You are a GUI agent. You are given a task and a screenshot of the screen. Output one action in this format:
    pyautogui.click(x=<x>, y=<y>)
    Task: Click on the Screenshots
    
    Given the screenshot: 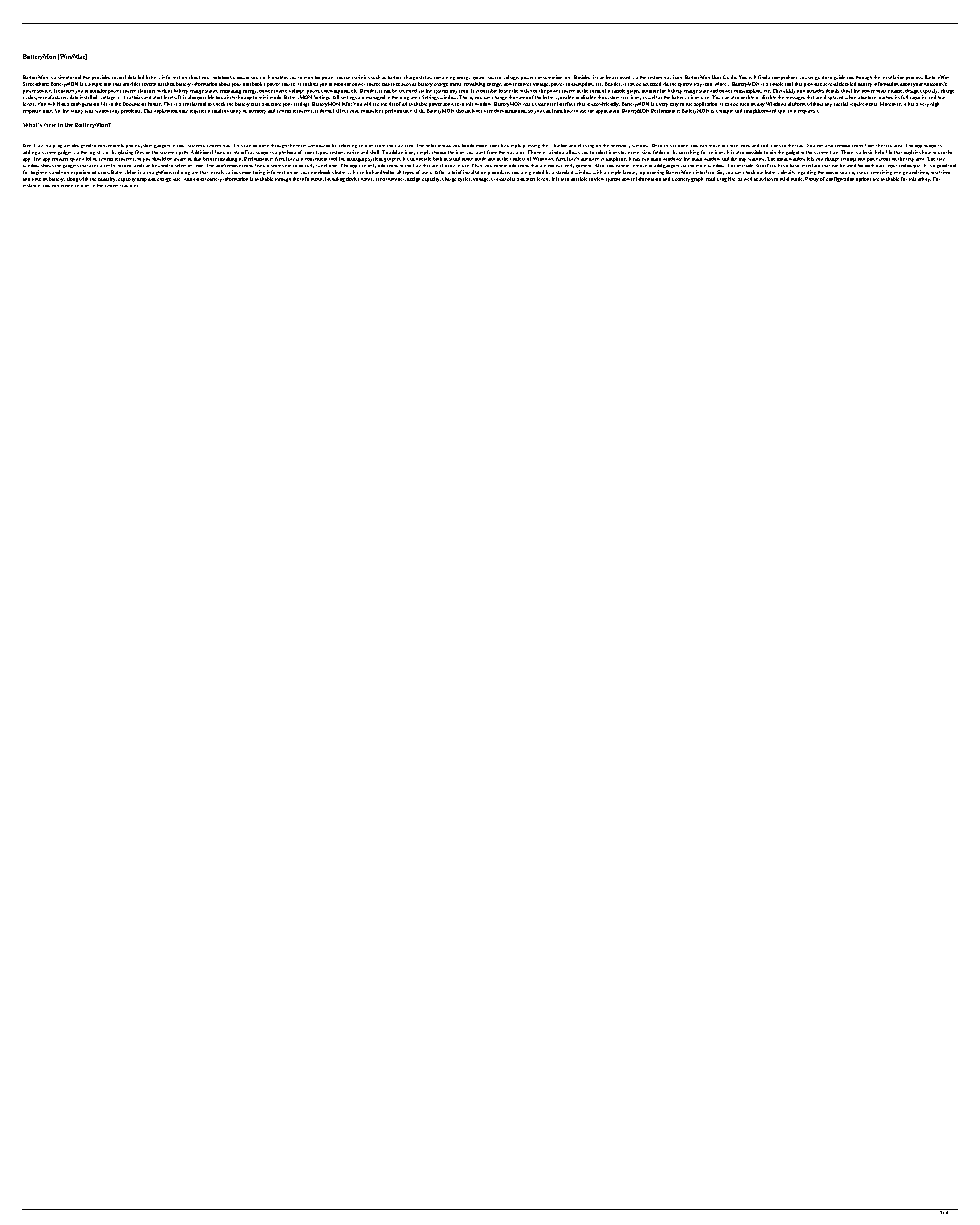 What is the action you would take?
    pyautogui.click(x=36, y=84)
